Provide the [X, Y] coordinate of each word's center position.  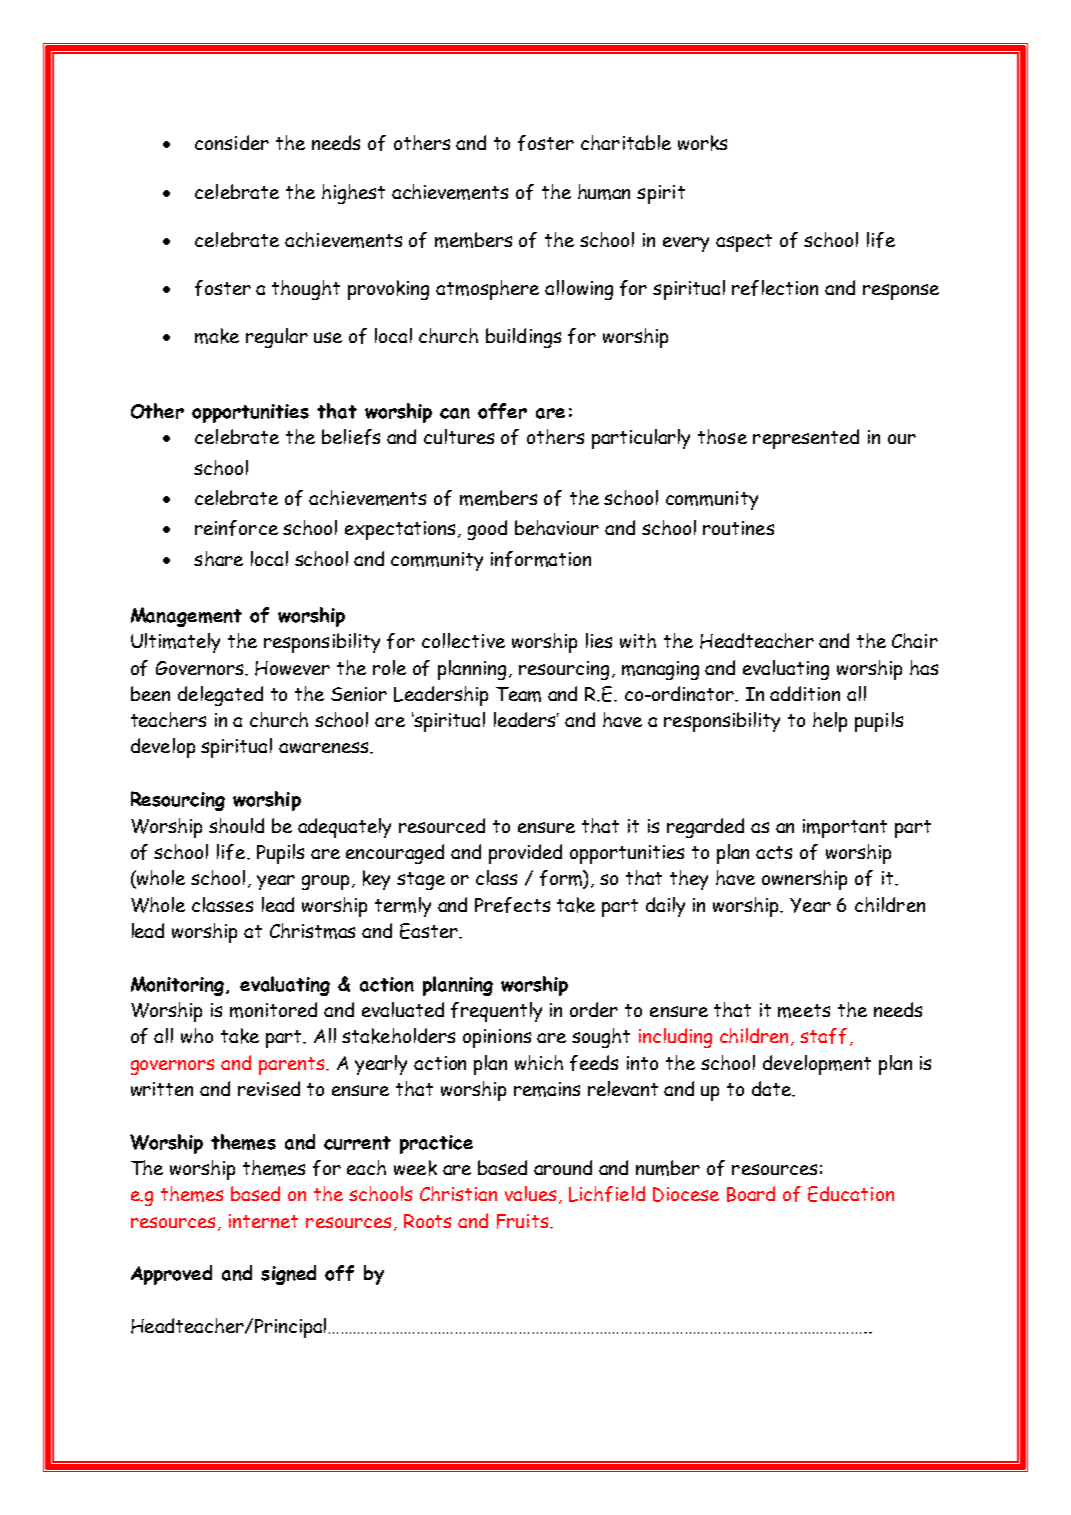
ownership [804, 880]
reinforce [236, 528]
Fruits [522, 1221]
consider [232, 142]
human [604, 192]
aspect [744, 243]
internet [263, 1221]
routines [738, 528]
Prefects [512, 905]
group [325, 882]
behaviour [557, 527]
